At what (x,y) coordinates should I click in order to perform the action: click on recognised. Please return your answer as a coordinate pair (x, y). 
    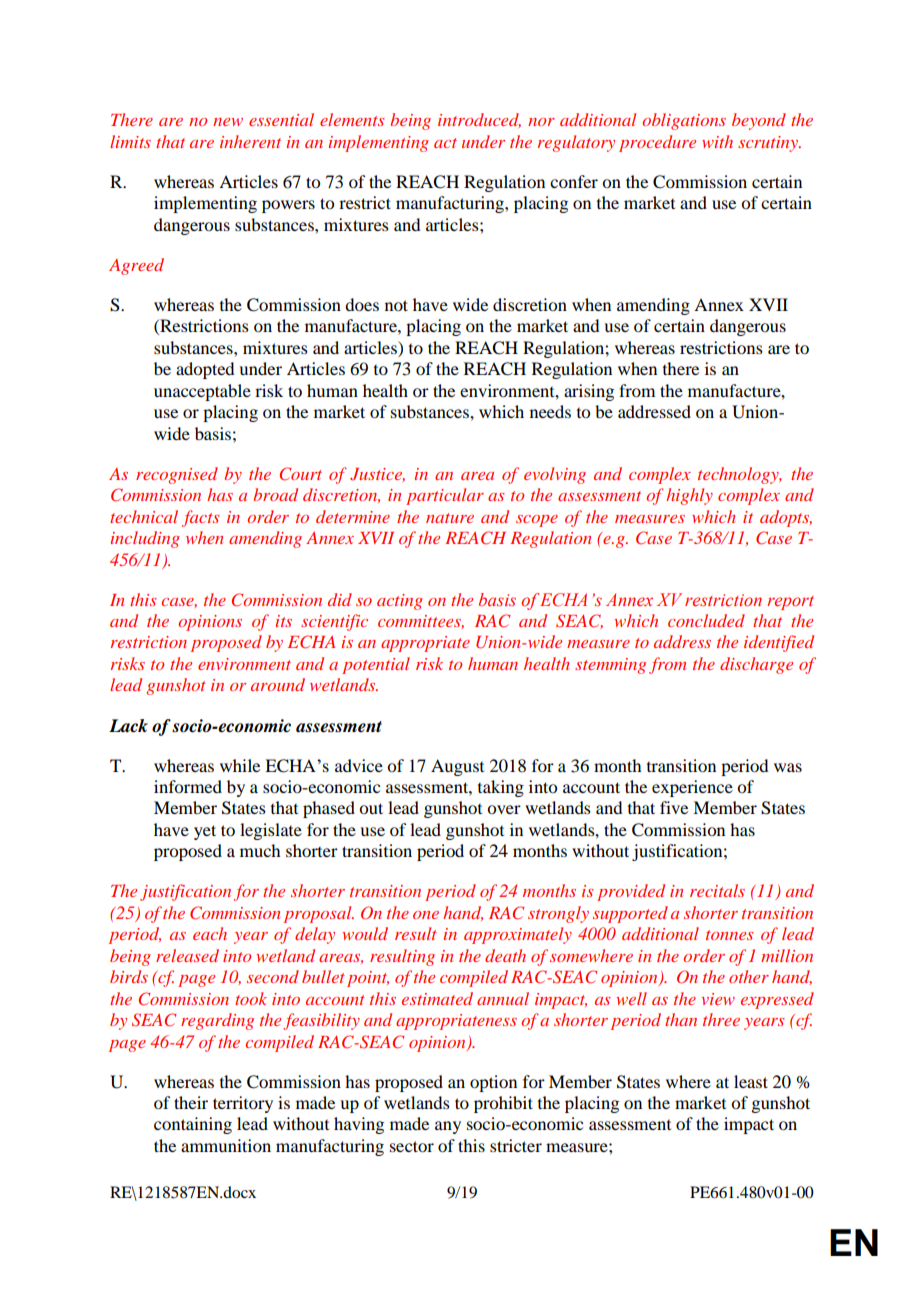
    Looking at the image, I should click on (177, 475).
